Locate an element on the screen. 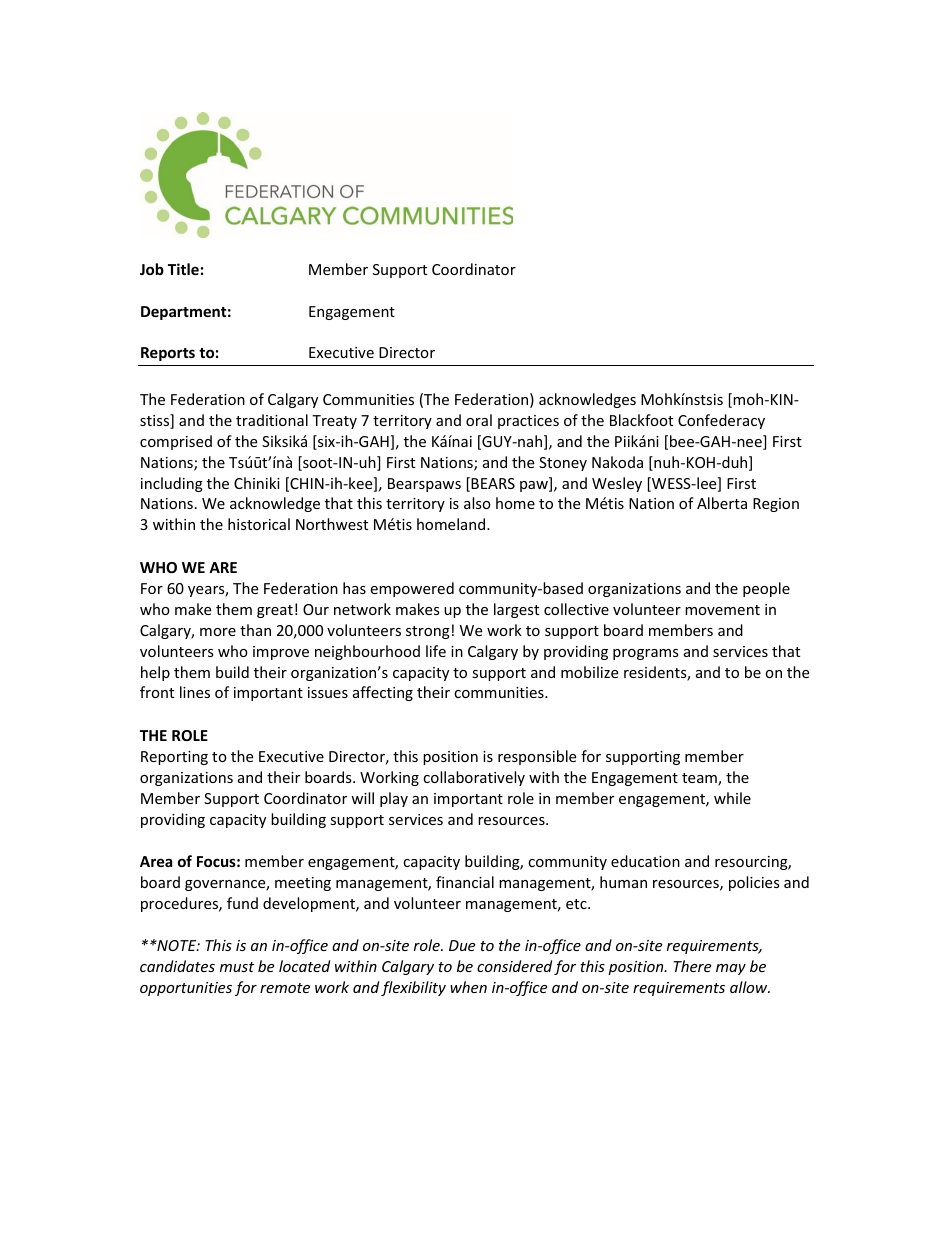 Image resolution: width=952 pixels, height=1233 pixels. Title is located at coordinates (183, 269).
